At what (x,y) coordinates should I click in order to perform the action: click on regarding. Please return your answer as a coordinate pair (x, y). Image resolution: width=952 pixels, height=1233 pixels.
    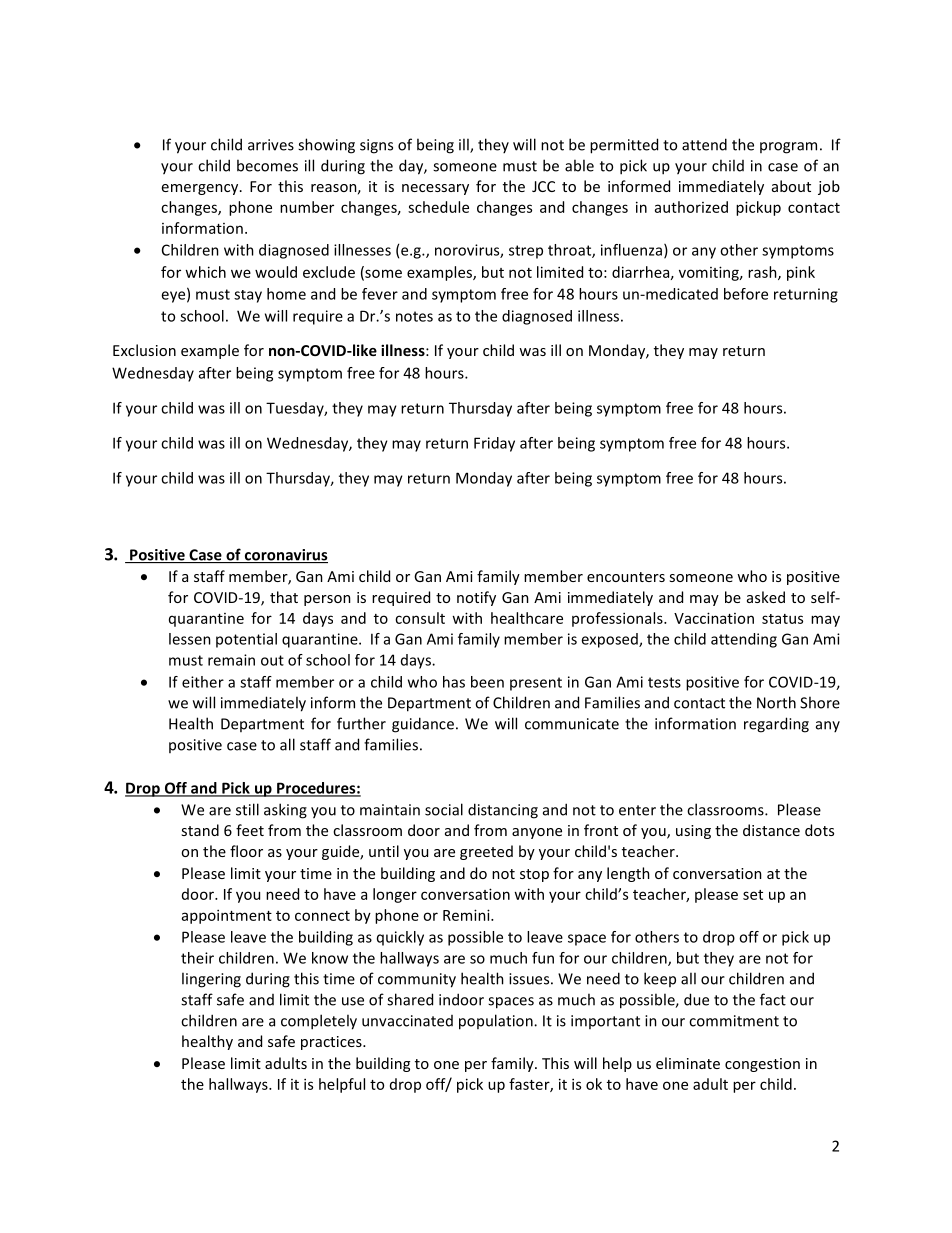
    Looking at the image, I should click on (776, 725).
